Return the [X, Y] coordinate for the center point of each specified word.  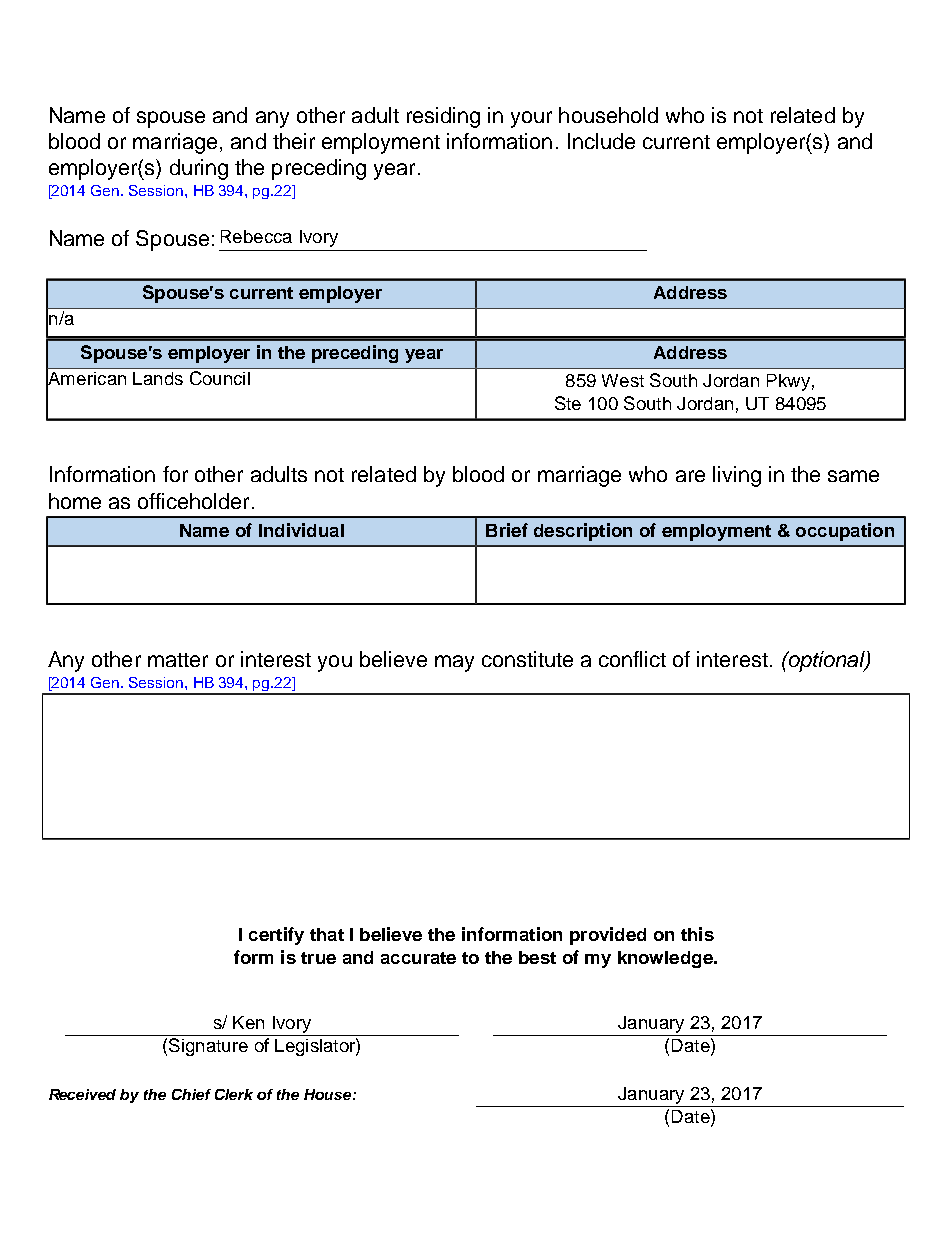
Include [601, 141]
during [199, 169]
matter [178, 660]
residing [443, 117]
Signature [208, 1047]
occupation [845, 532]
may [454, 663]
